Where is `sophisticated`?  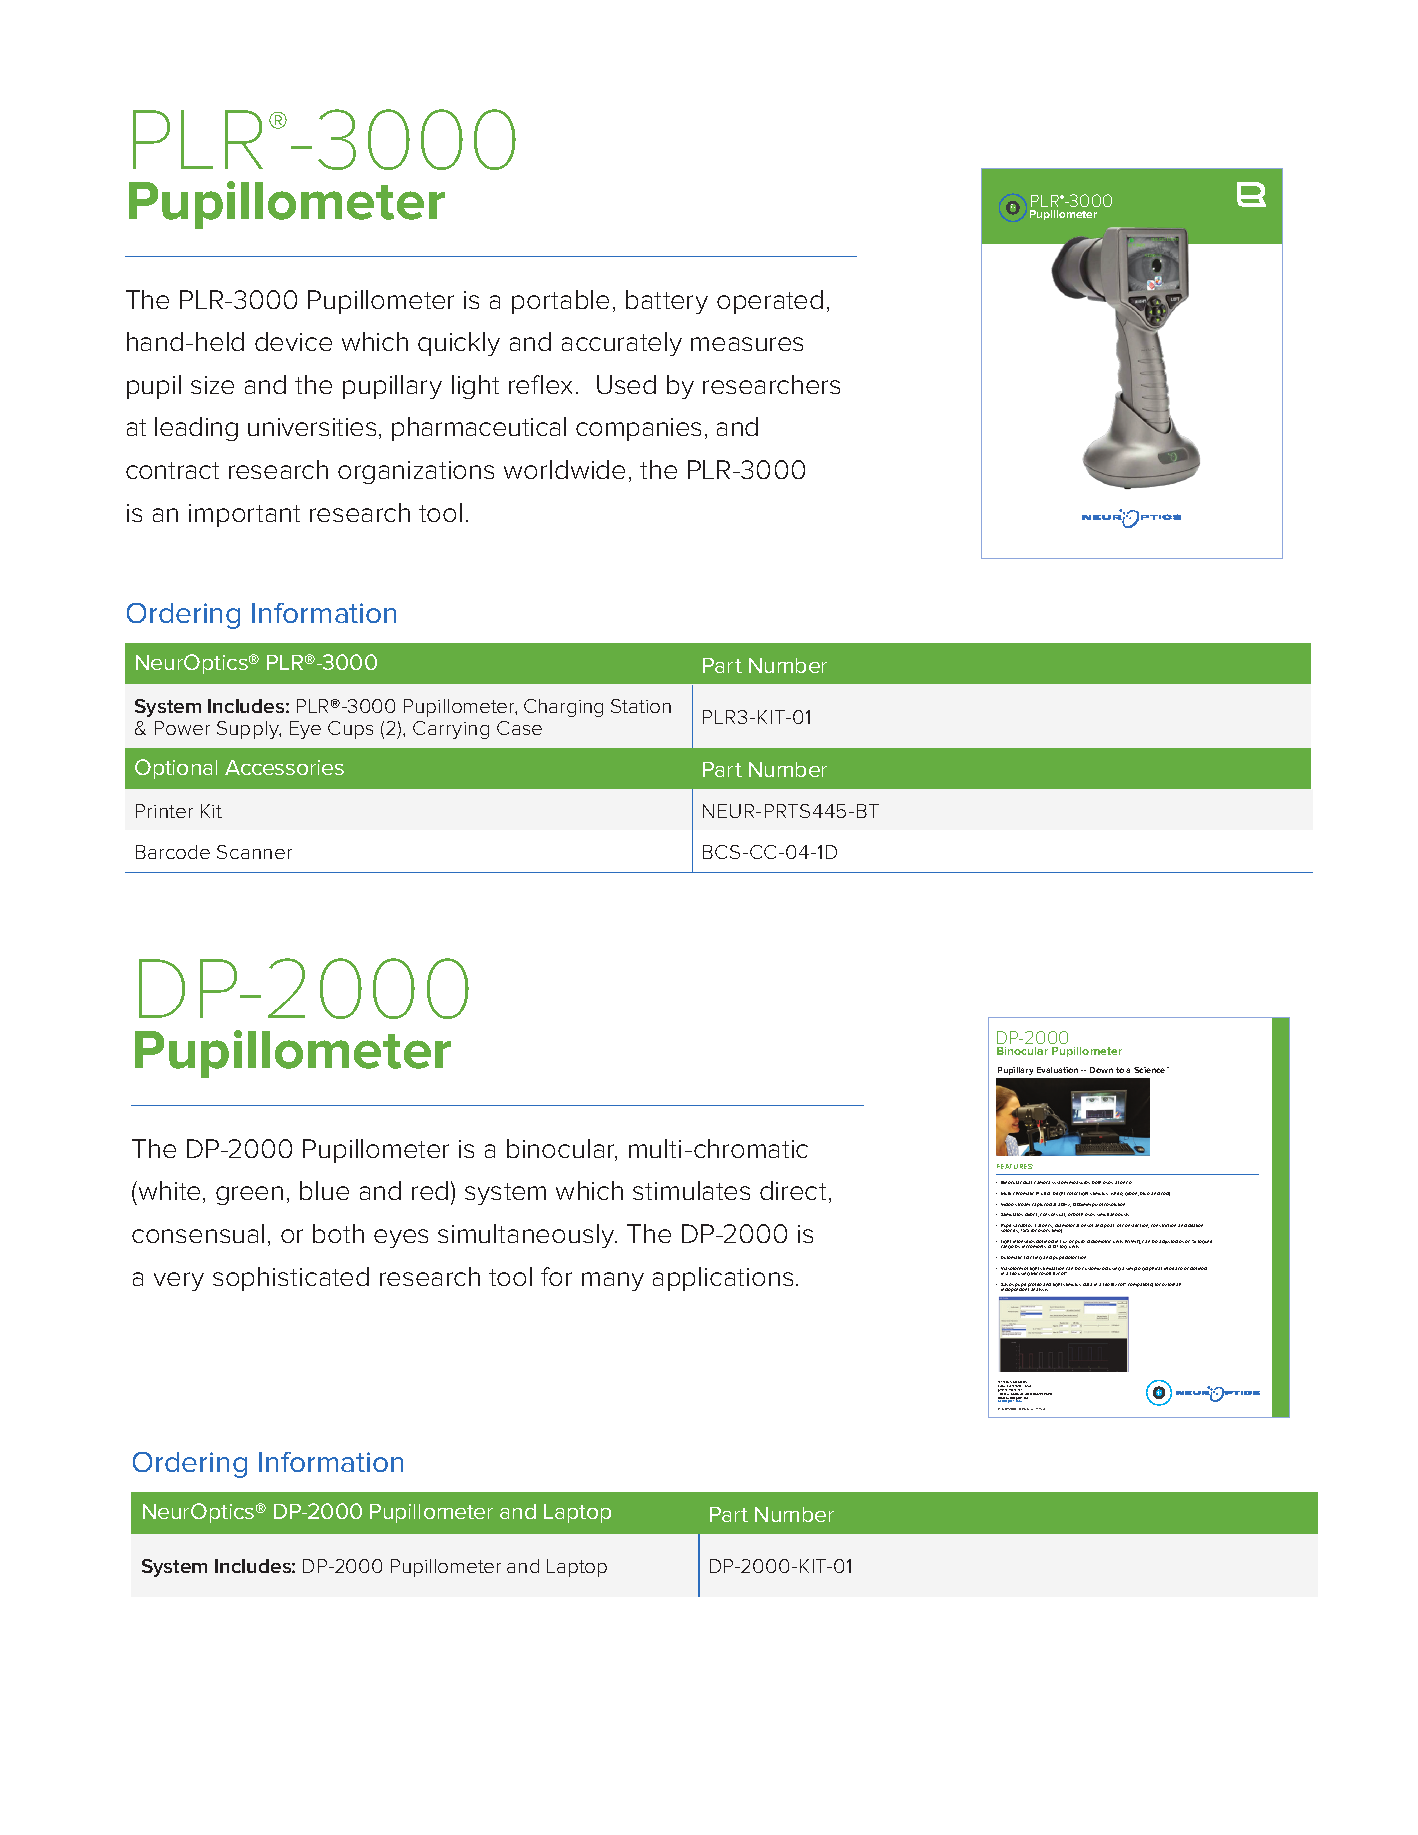
sophisticated is located at coordinates (291, 1279).
